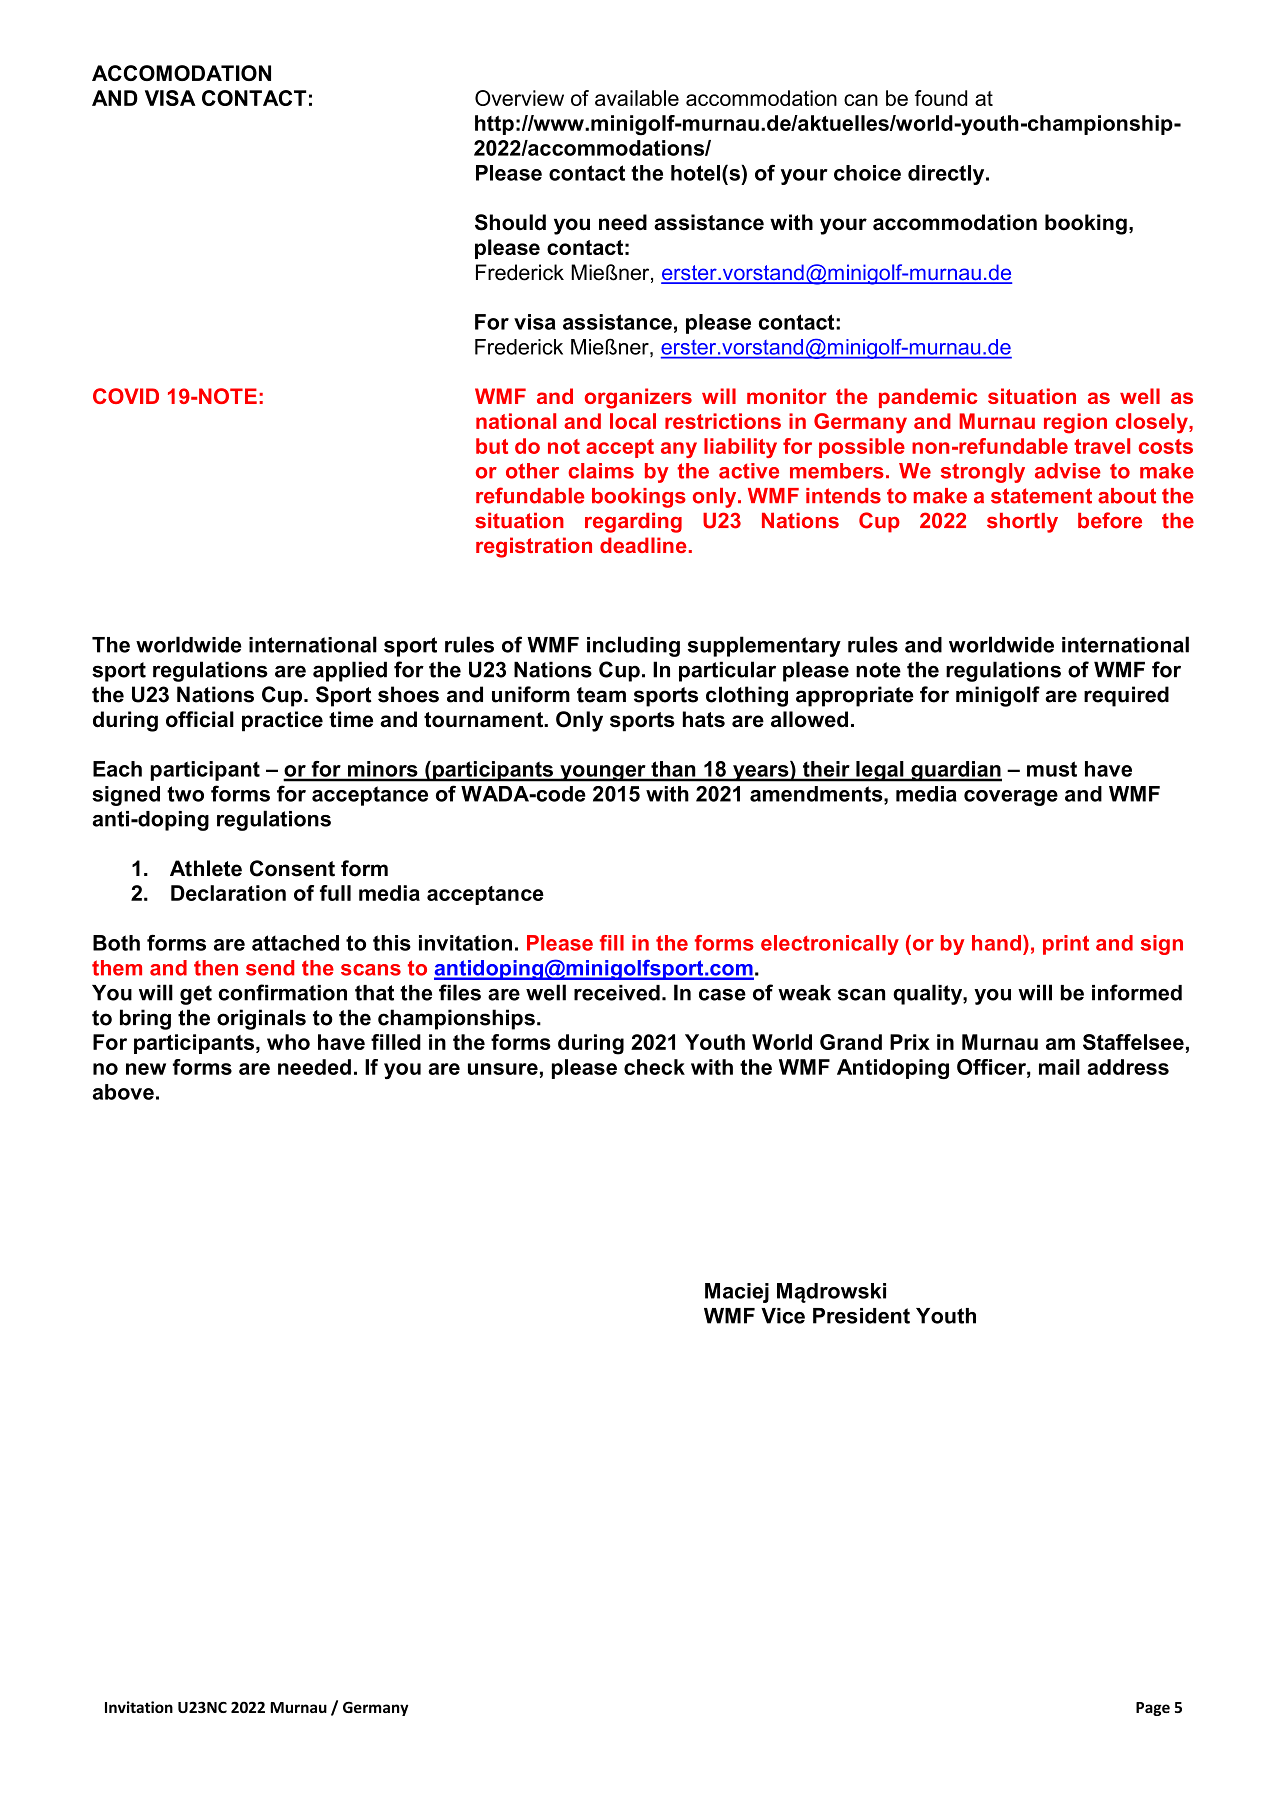 This screenshot has height=1819, width=1286. Describe the element at coordinates (783, 1316) in the screenshot. I see `Vice` at that location.
